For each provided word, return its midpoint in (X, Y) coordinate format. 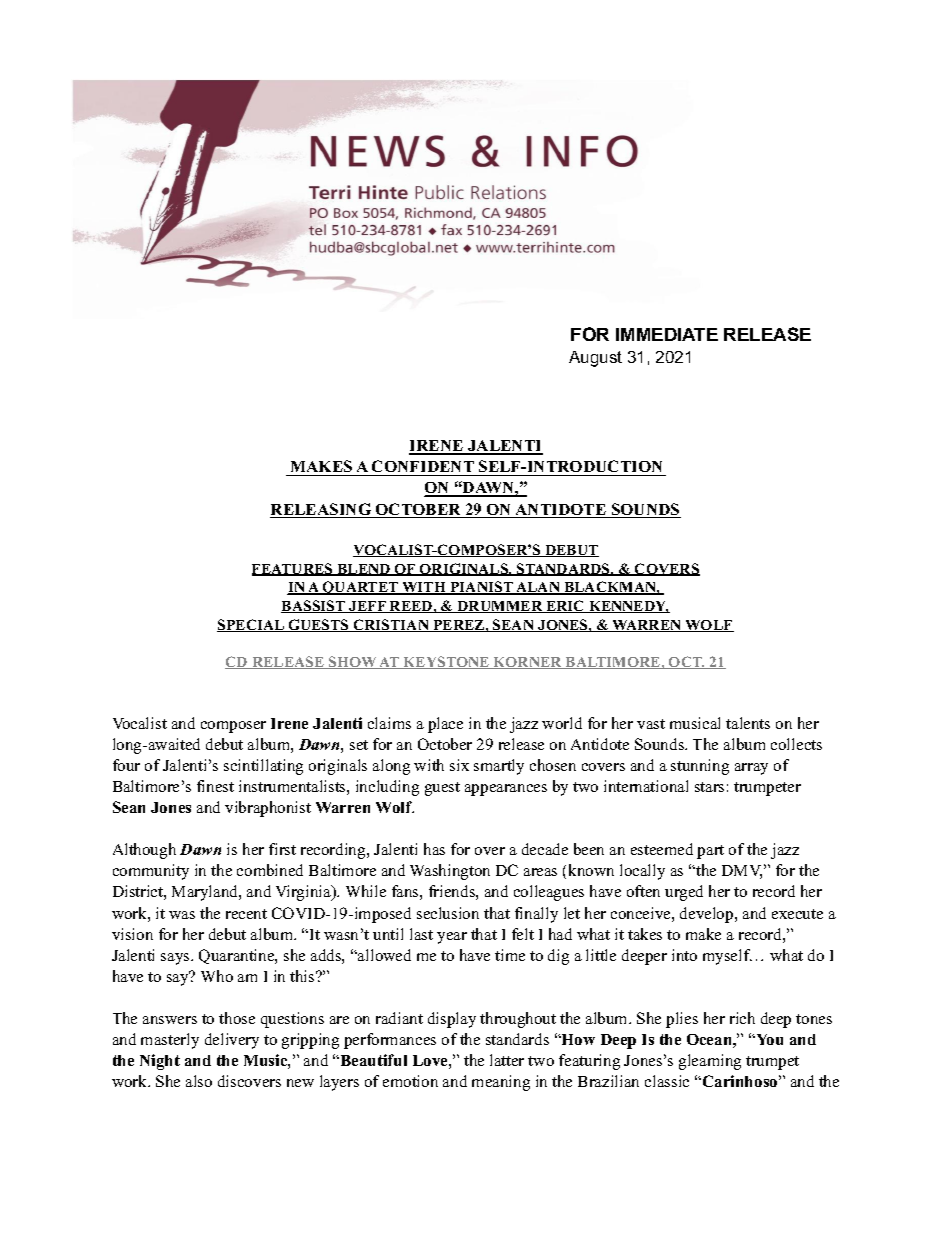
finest (215, 786)
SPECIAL (252, 625)
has (434, 849)
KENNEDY (628, 607)
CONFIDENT (423, 468)
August (595, 359)
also (199, 1081)
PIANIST (481, 588)
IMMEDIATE (667, 334)
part (710, 852)
